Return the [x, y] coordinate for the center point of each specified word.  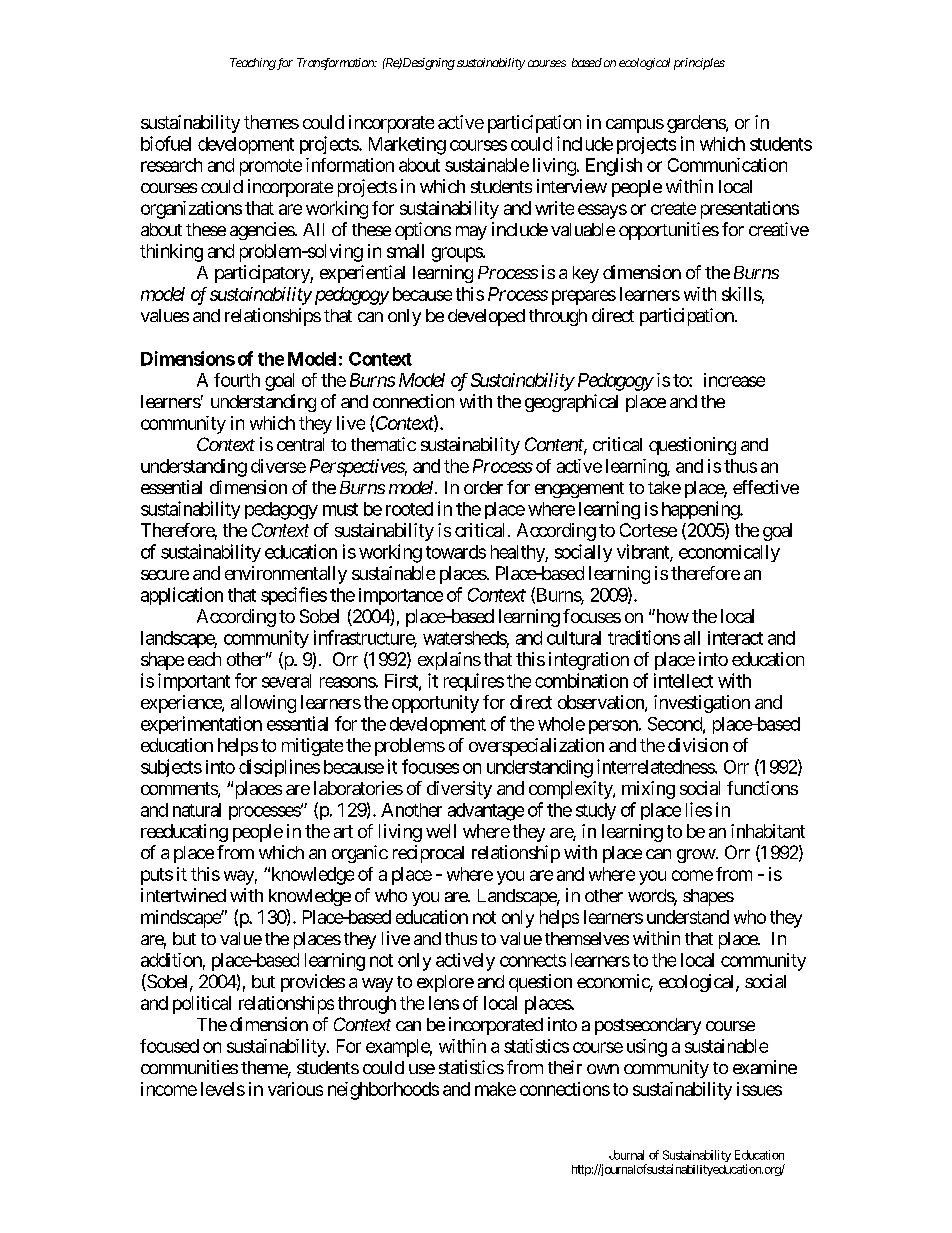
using [647, 1048]
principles [699, 64]
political [202, 1005]
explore [445, 983]
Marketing [407, 146]
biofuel [166, 143]
